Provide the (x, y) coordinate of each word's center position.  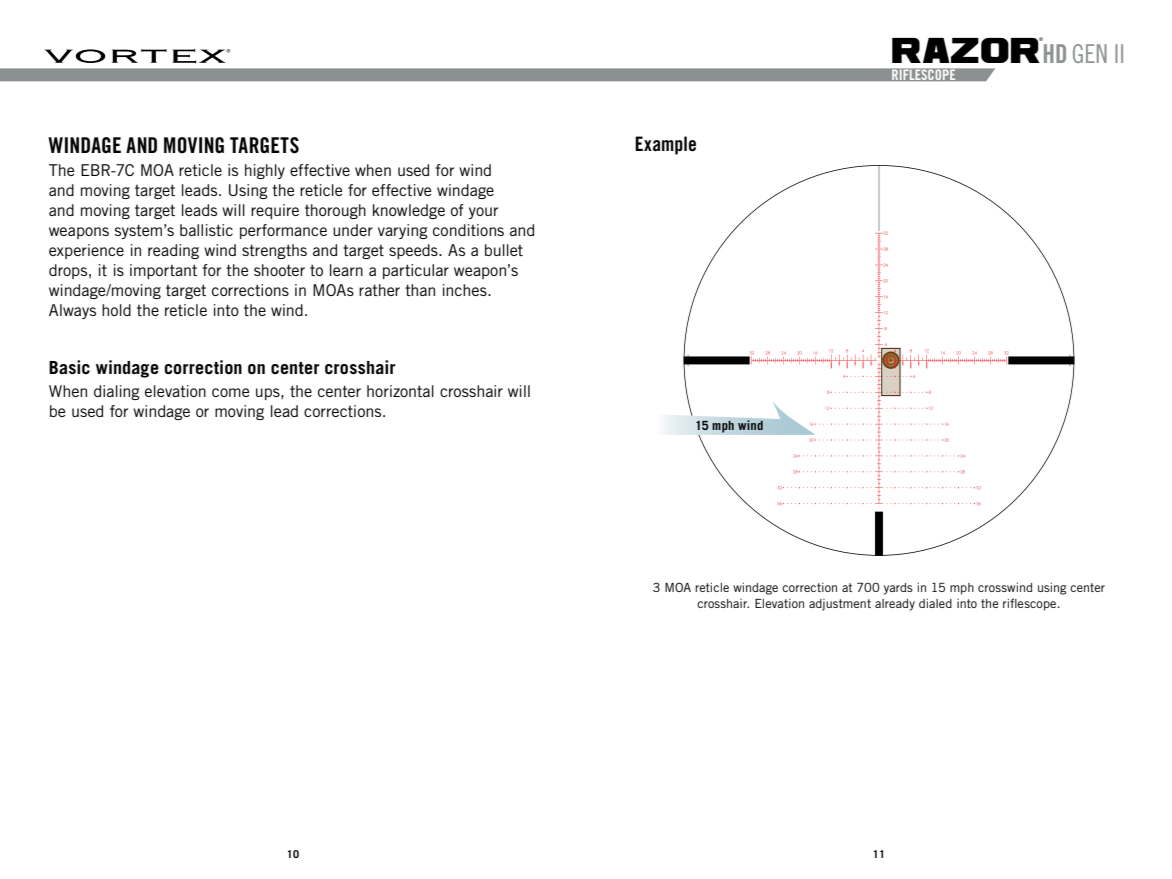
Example (665, 145)
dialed (935, 603)
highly (265, 171)
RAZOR (967, 50)
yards (898, 589)
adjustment (840, 605)
